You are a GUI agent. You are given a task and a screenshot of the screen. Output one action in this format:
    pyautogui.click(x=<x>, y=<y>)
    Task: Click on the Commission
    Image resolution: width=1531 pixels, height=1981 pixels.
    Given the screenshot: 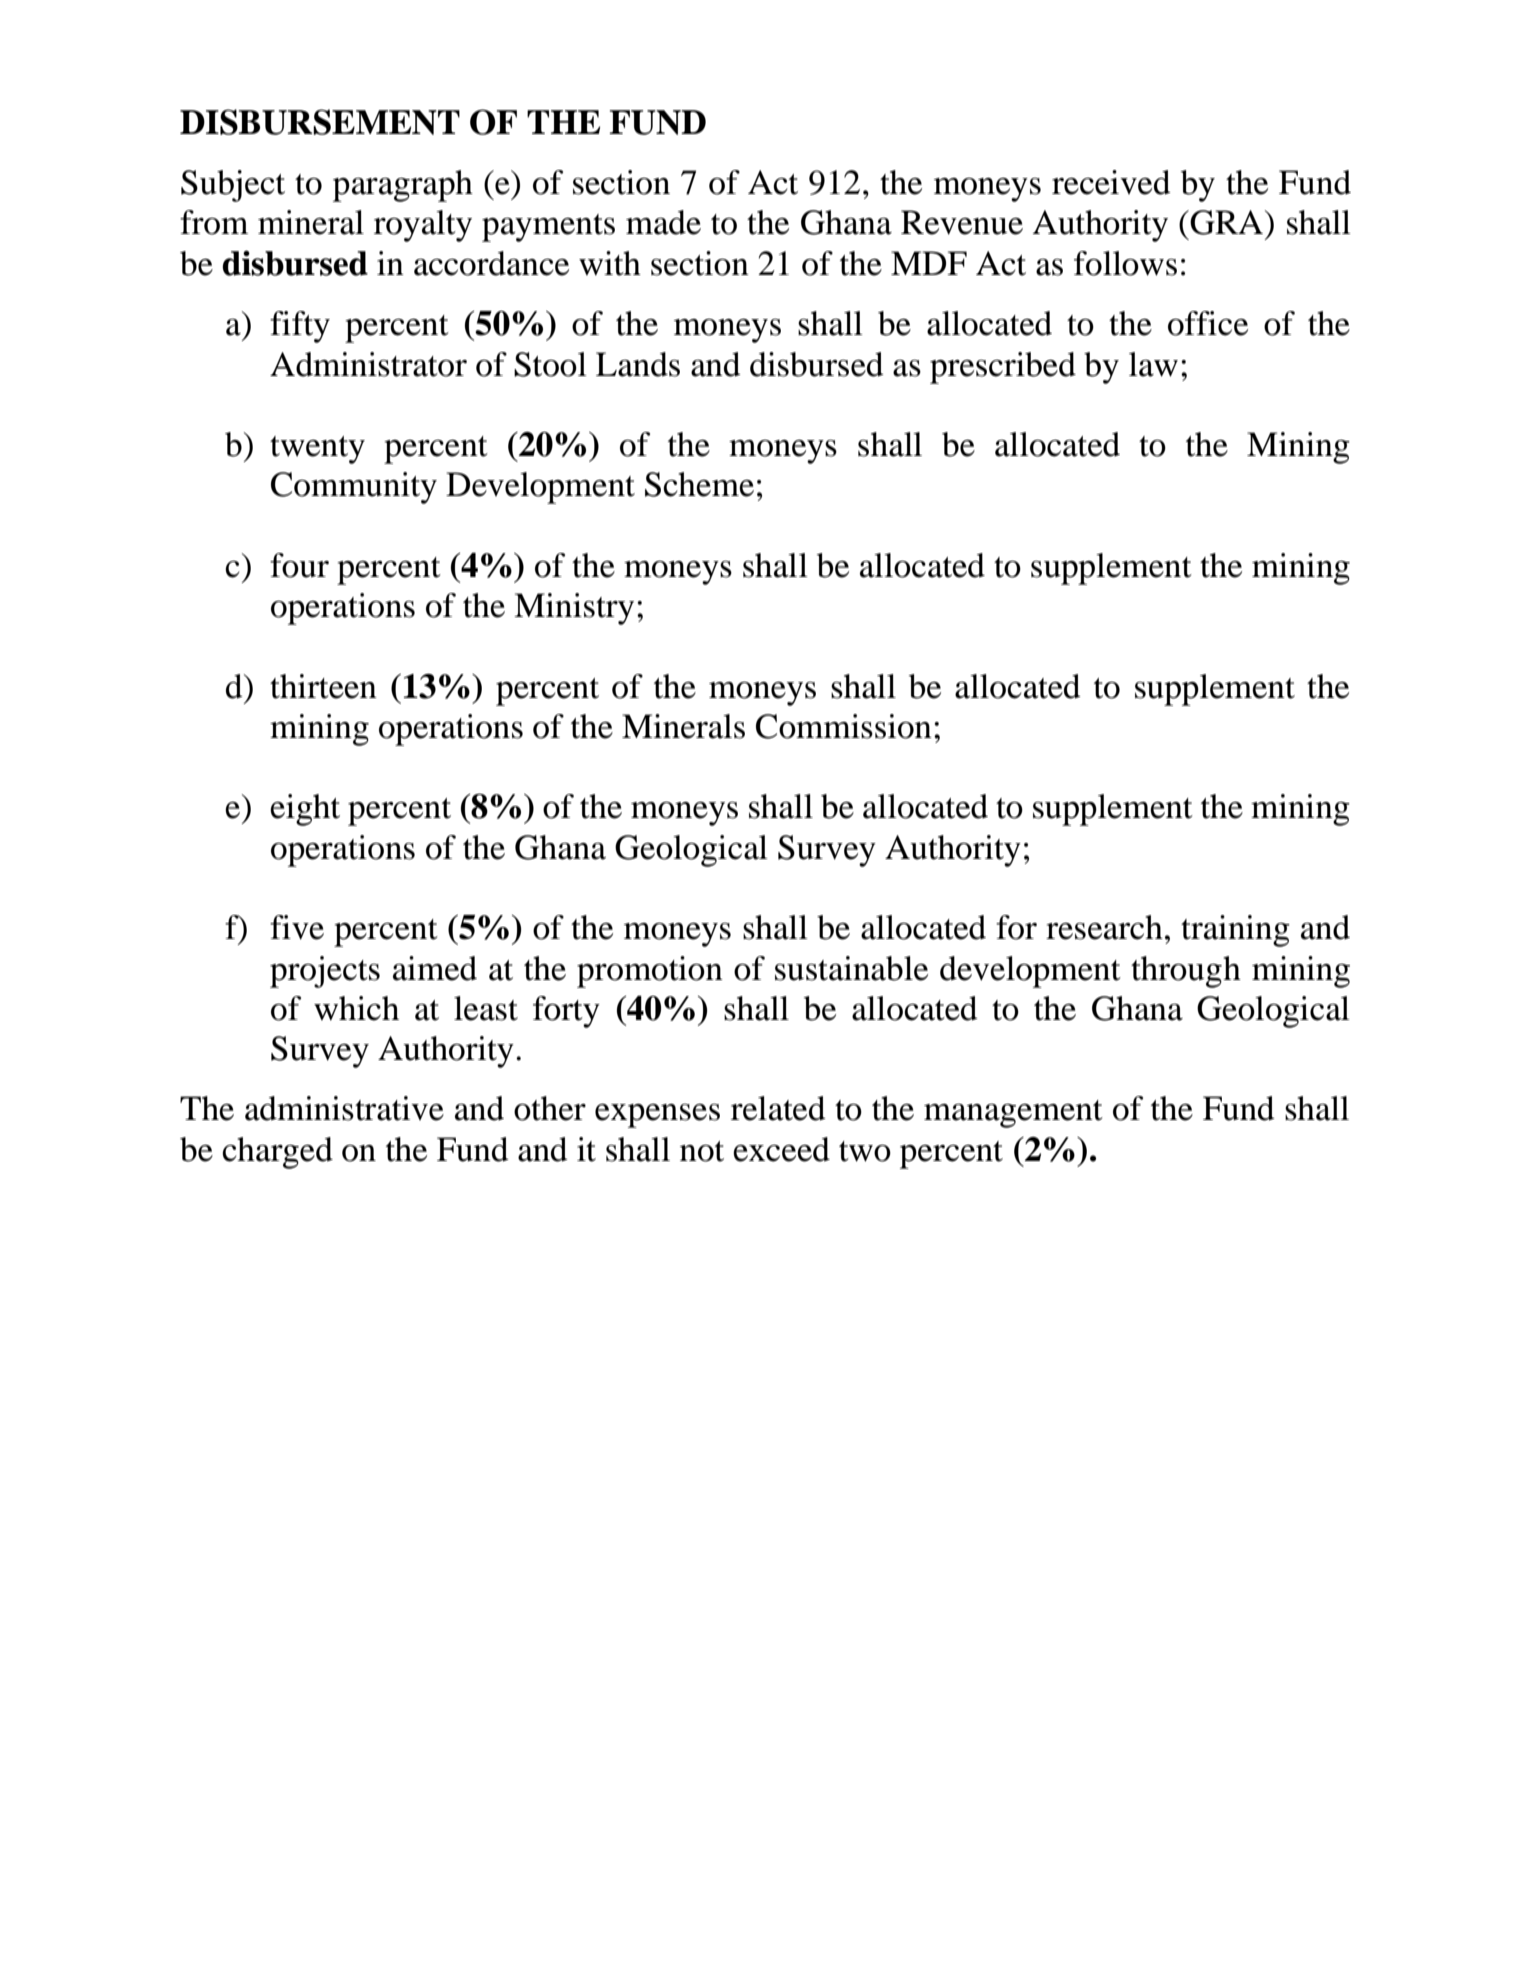 What is the action you would take?
    pyautogui.click(x=844, y=726)
